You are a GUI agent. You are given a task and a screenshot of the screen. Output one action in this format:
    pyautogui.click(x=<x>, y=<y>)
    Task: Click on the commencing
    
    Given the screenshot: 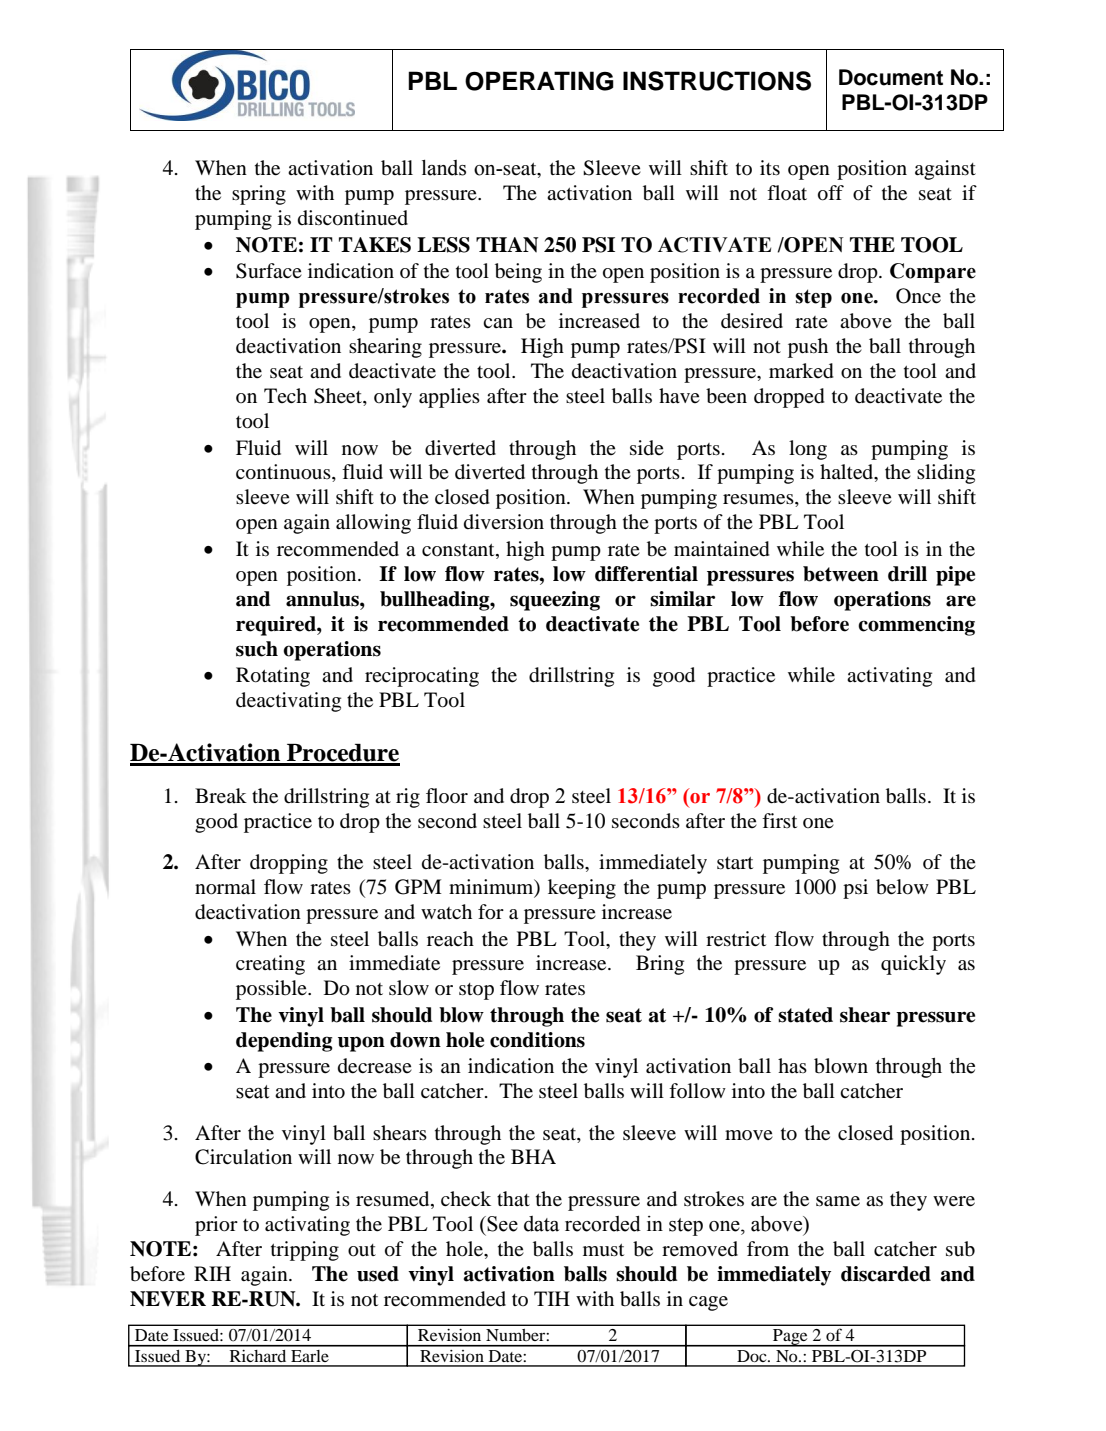 What is the action you would take?
    pyautogui.click(x=916, y=626)
